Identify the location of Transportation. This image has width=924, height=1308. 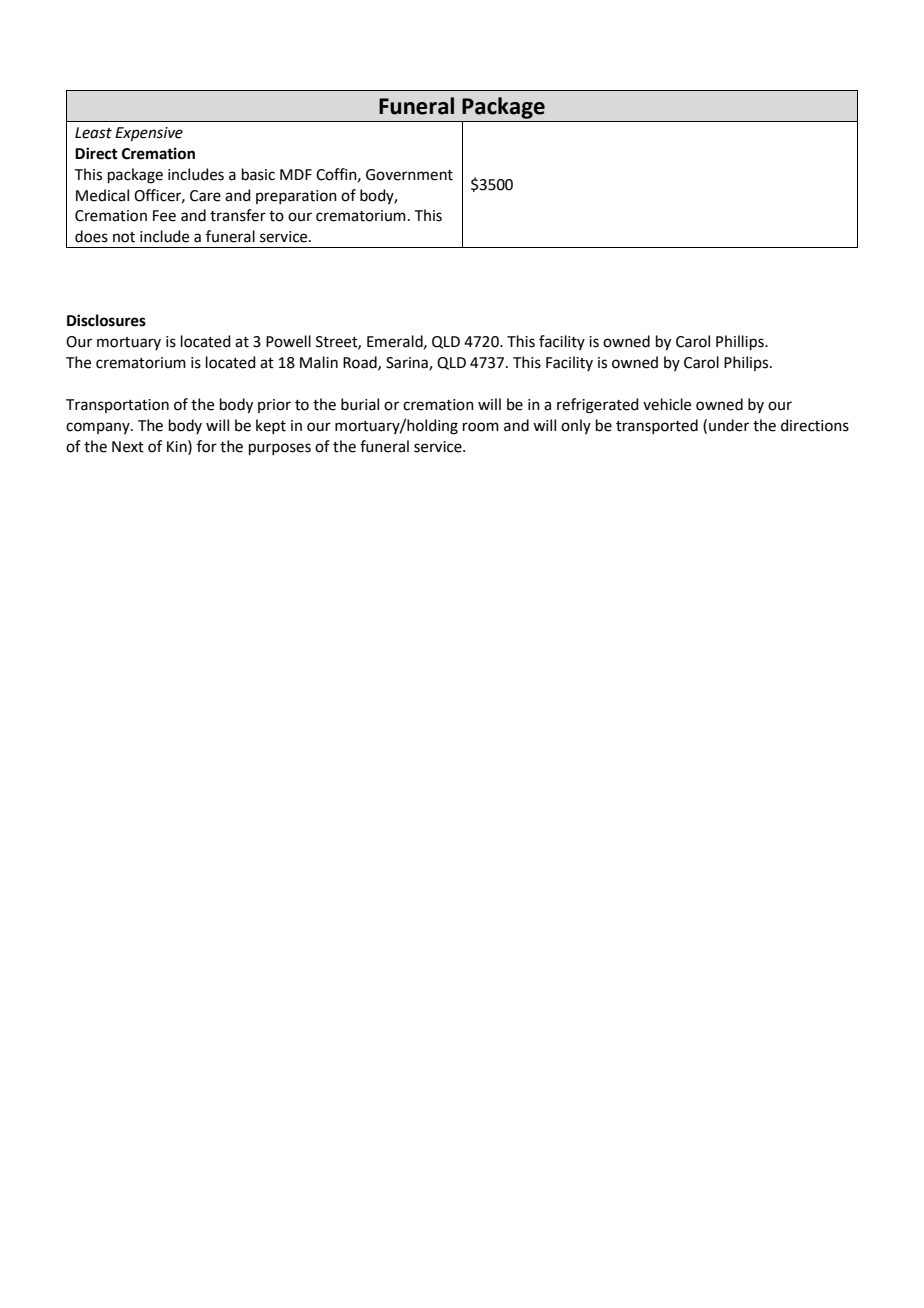
(117, 406).
